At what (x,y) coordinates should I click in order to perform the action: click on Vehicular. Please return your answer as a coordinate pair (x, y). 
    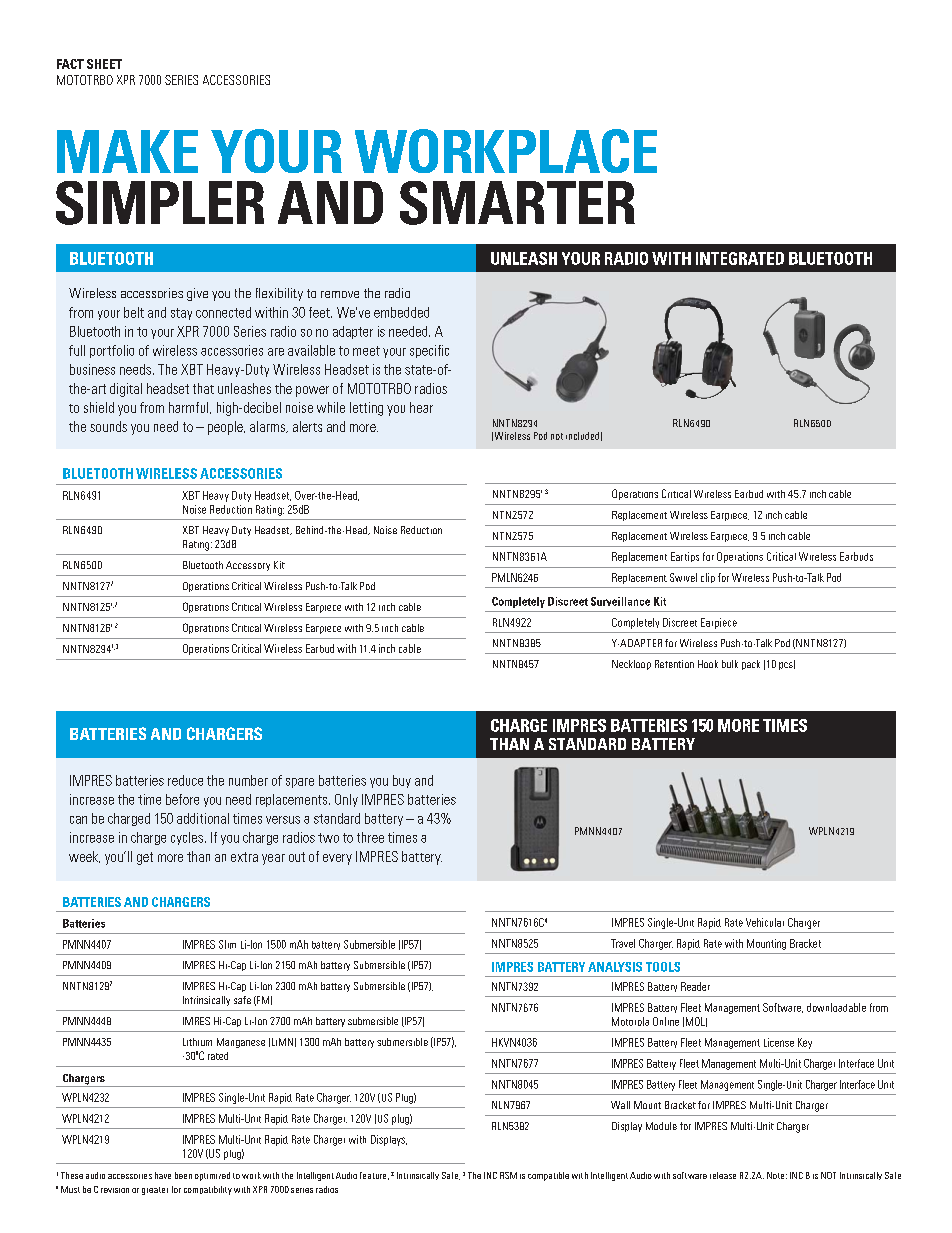
    Looking at the image, I should click on (765, 922).
